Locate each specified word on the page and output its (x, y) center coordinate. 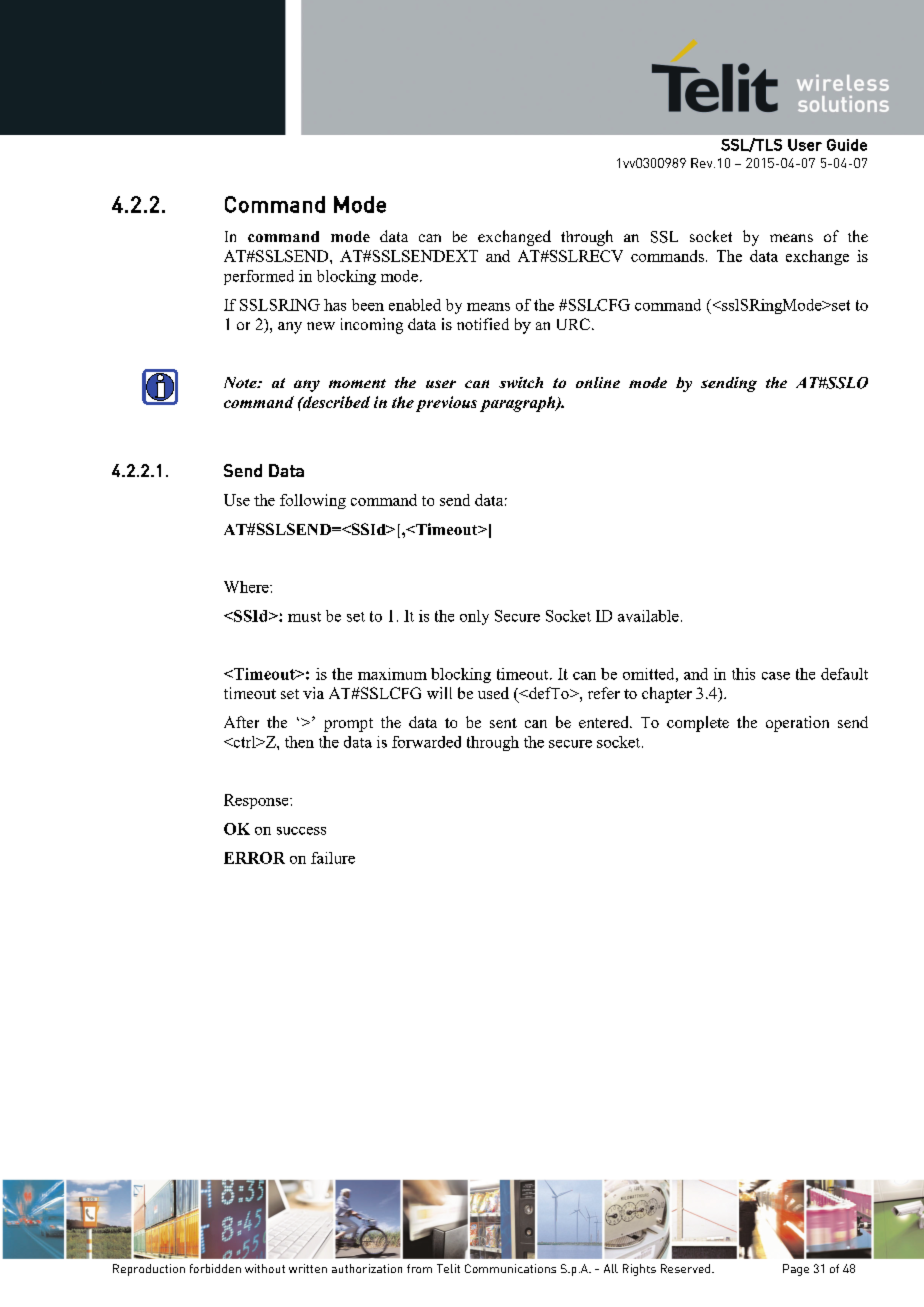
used (493, 693)
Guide (847, 145)
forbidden (215, 1268)
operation (797, 724)
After (241, 722)
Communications (510, 1268)
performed (259, 277)
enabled (415, 305)
